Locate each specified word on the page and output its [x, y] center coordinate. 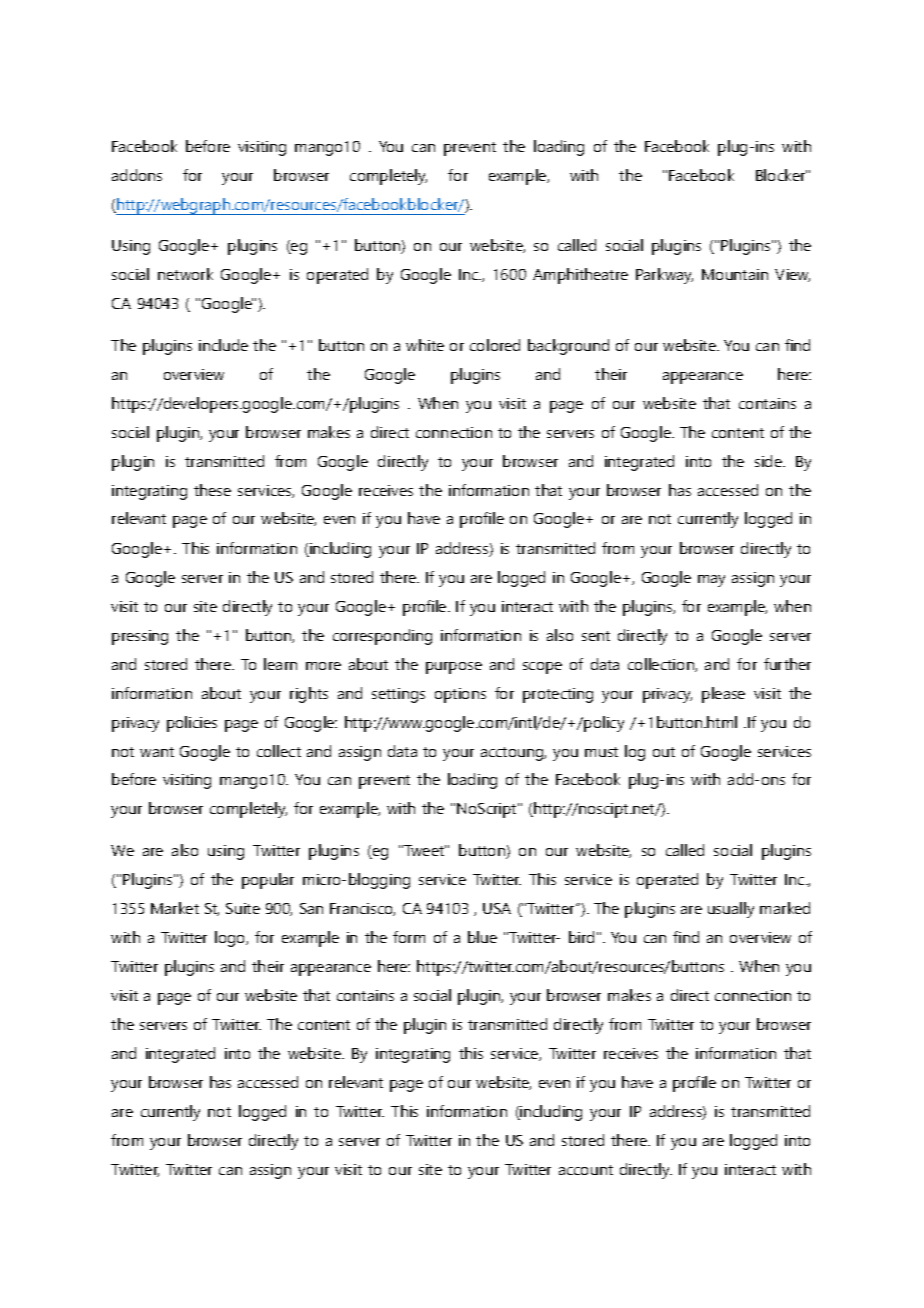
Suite [243, 908]
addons [137, 175]
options [460, 695]
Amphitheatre [580, 276]
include [223, 345]
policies [192, 724]
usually [731, 910]
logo [231, 939]
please [723, 695]
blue [482, 937]
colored [495, 345]
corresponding [382, 637]
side [769, 461]
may [711, 581]
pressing [140, 637]
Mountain [735, 274]
